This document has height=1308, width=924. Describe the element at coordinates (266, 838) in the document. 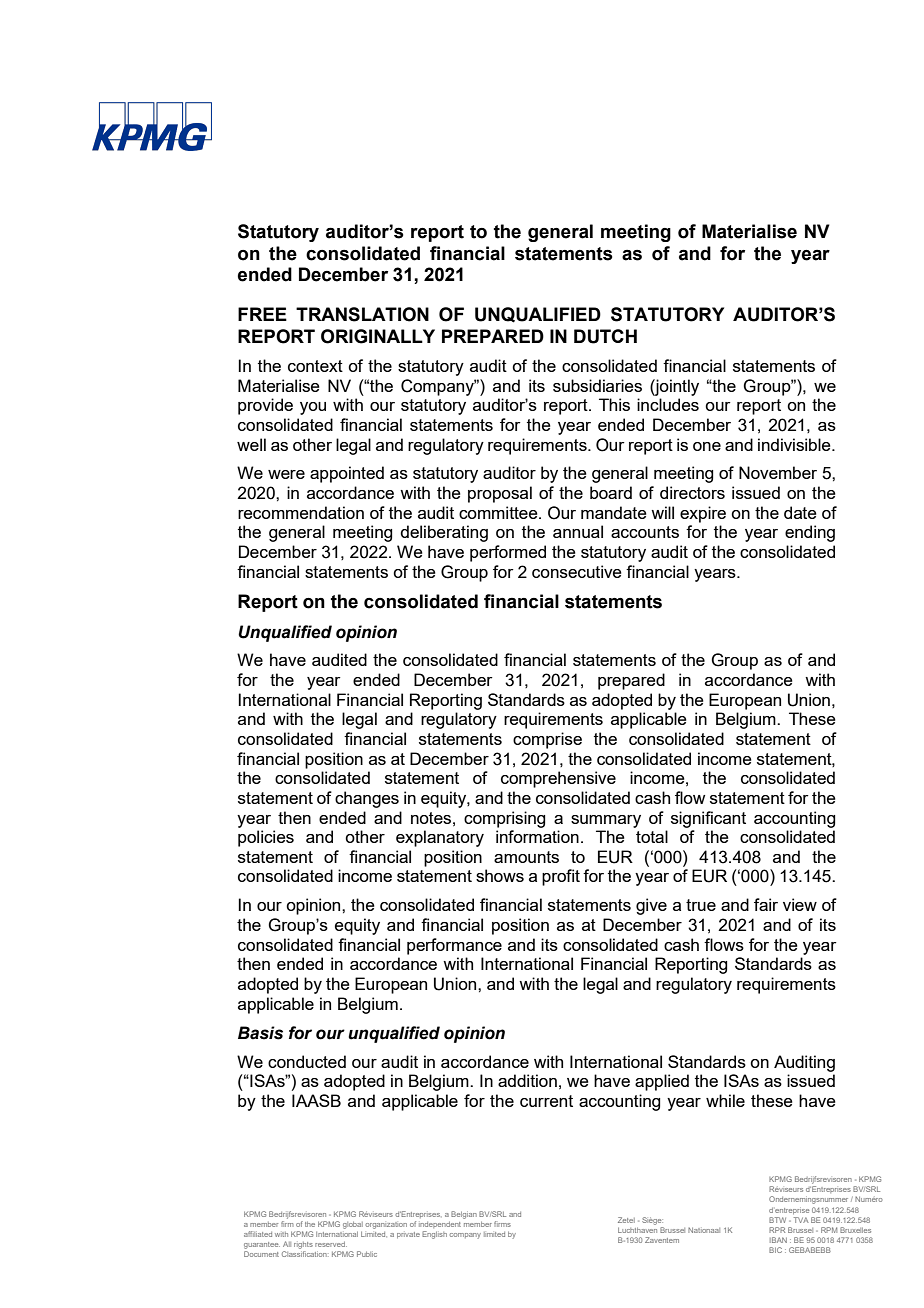

I see `policies` at that location.
